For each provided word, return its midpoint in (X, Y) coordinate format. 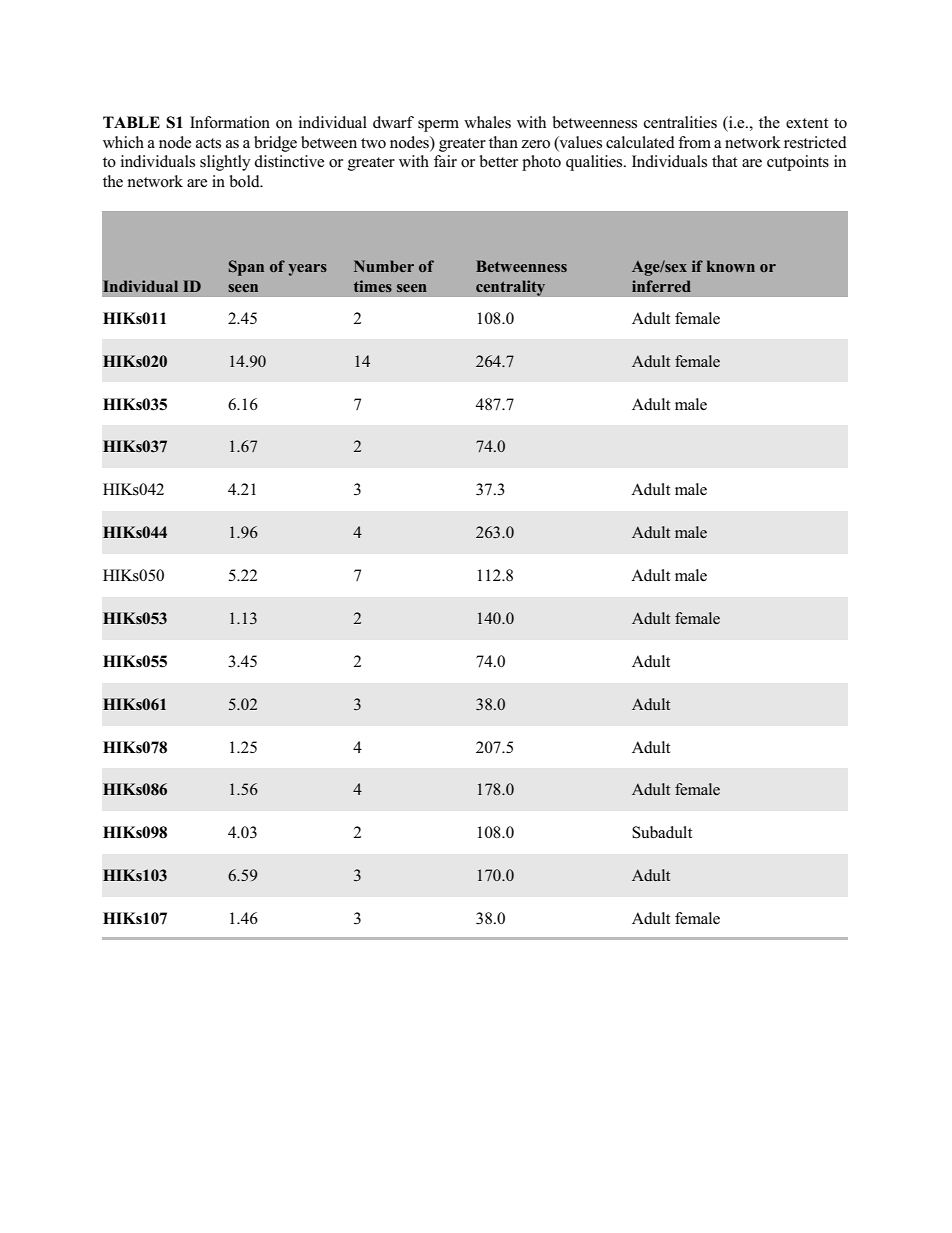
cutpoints (798, 163)
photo (541, 163)
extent (807, 123)
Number (384, 266)
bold (245, 181)
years (307, 270)
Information (230, 122)
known (731, 266)
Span (246, 268)
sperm (438, 126)
